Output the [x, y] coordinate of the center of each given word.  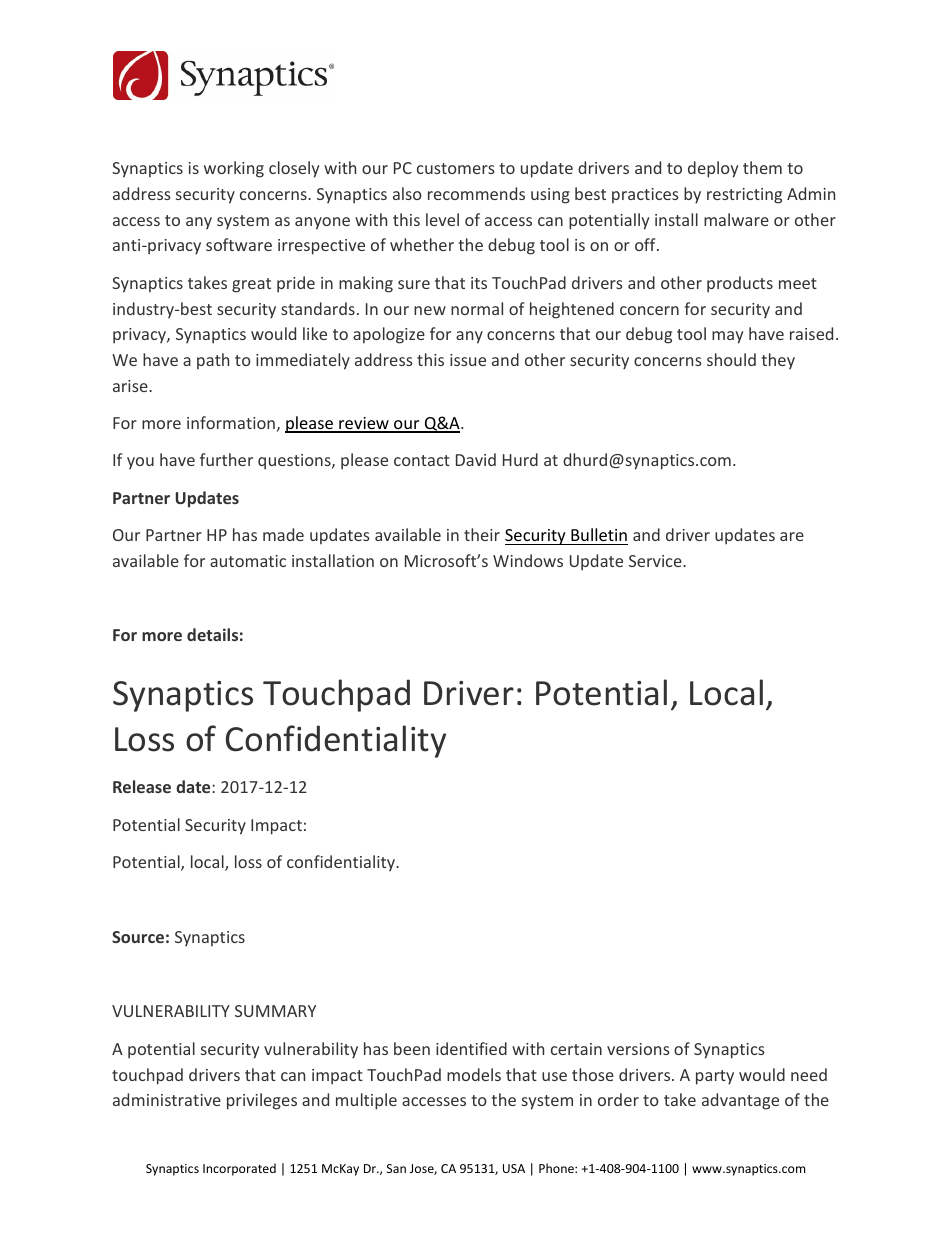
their [482, 534]
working [234, 169]
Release [142, 786]
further [226, 459]
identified [471, 1048]
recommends [476, 193]
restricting [744, 196]
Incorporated [239, 1169]
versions [638, 1049]
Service [656, 561]
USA [514, 1168]
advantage [740, 1101]
